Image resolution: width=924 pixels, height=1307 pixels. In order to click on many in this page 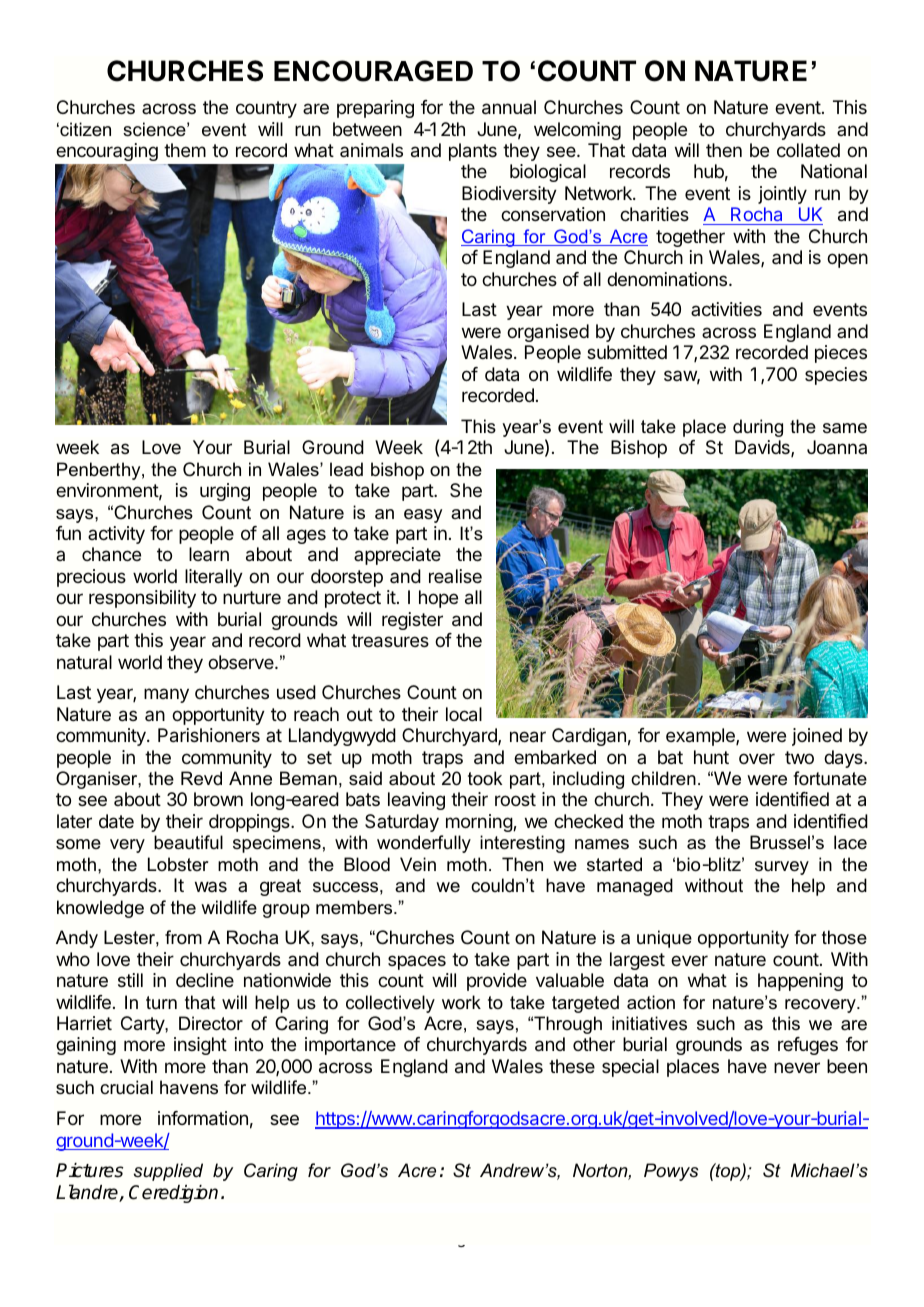, I will do `click(166, 695)`.
